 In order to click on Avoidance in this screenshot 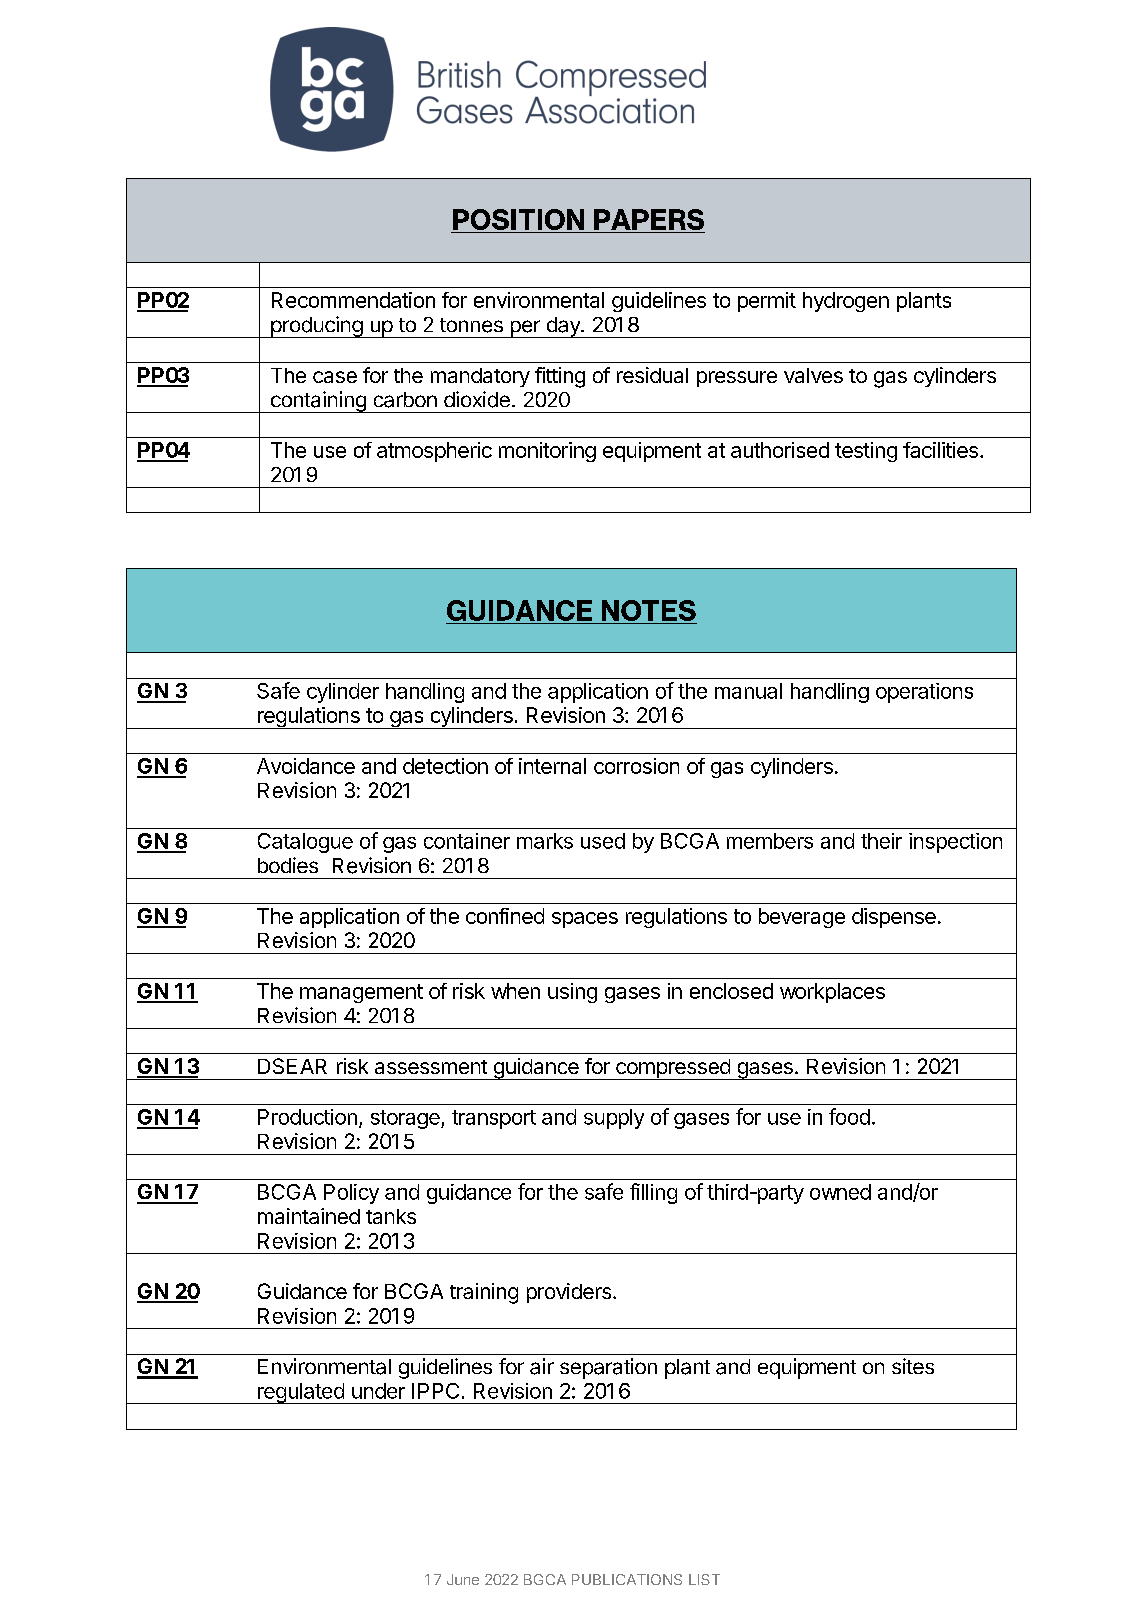, I will do `click(306, 766)`.
